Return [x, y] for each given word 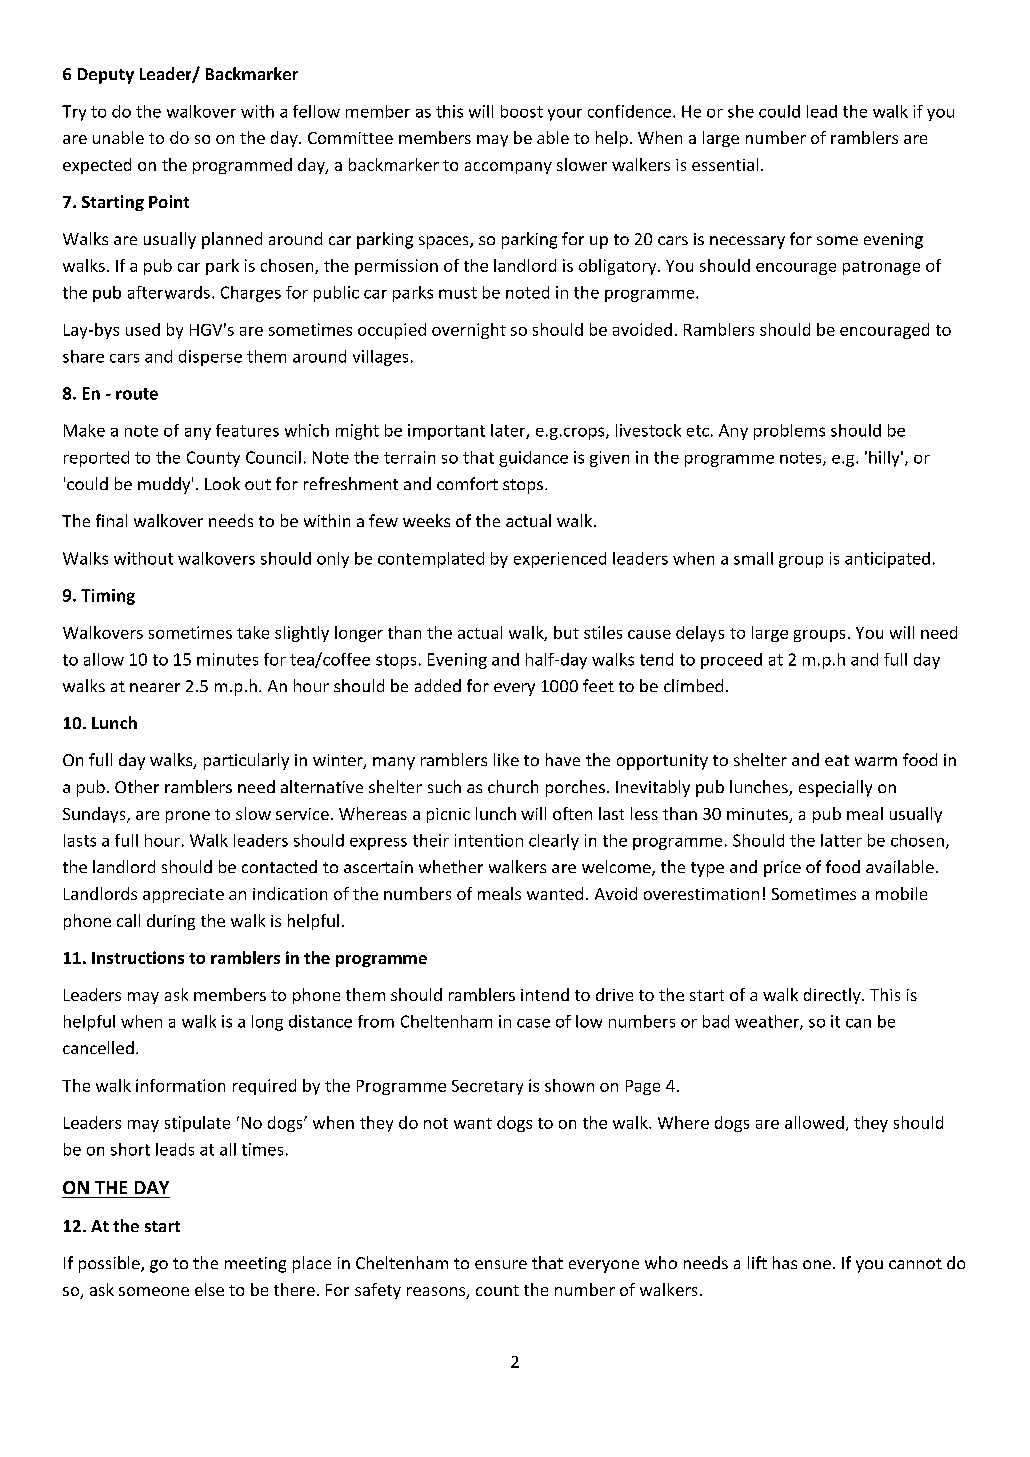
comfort [467, 483]
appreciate [183, 895]
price [782, 869]
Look [222, 483]
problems [789, 432]
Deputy [106, 76]
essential [725, 164]
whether [451, 866]
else [209, 1289]
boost [522, 111]
